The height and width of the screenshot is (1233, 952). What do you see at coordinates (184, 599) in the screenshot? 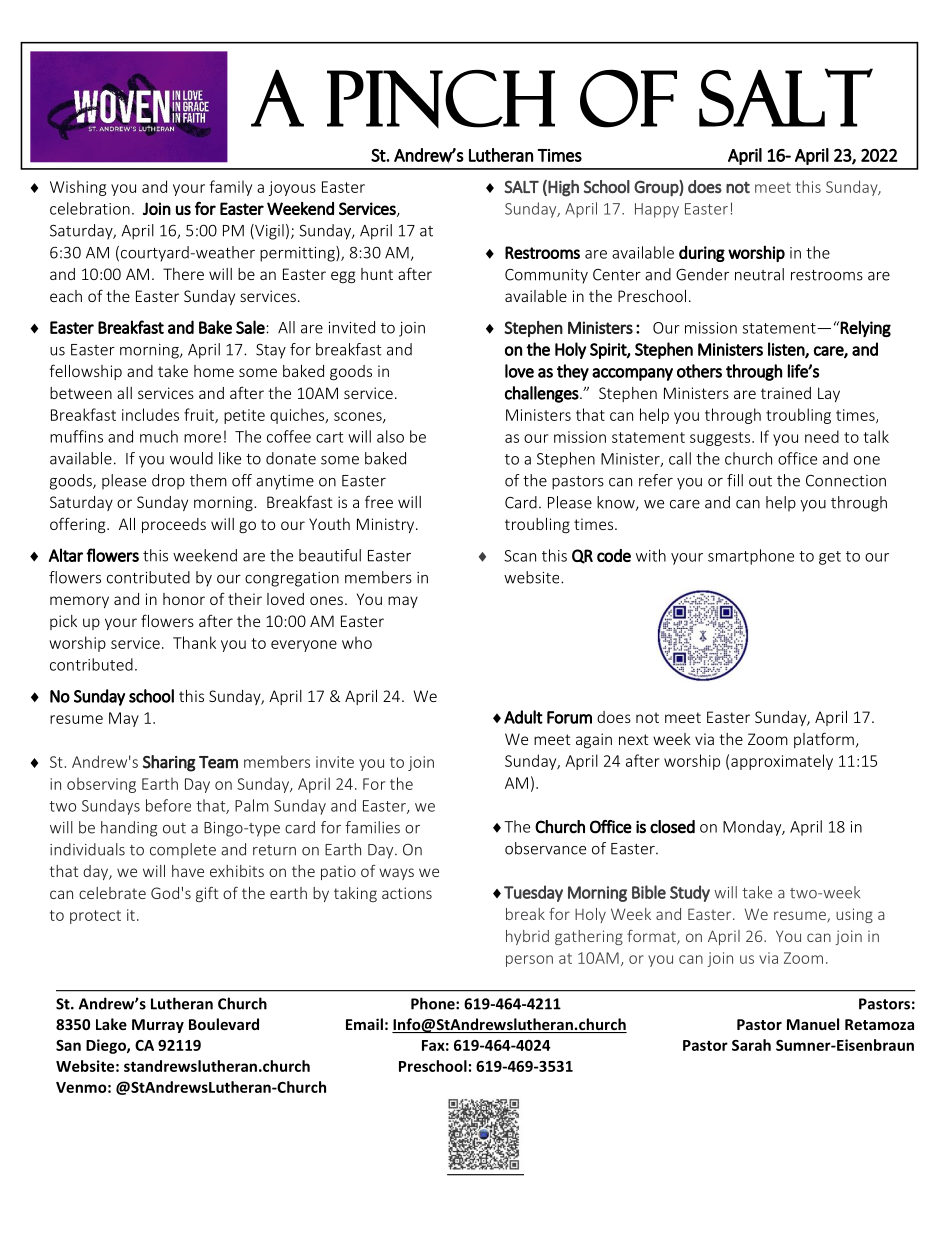
I see `honor` at bounding box center [184, 599].
